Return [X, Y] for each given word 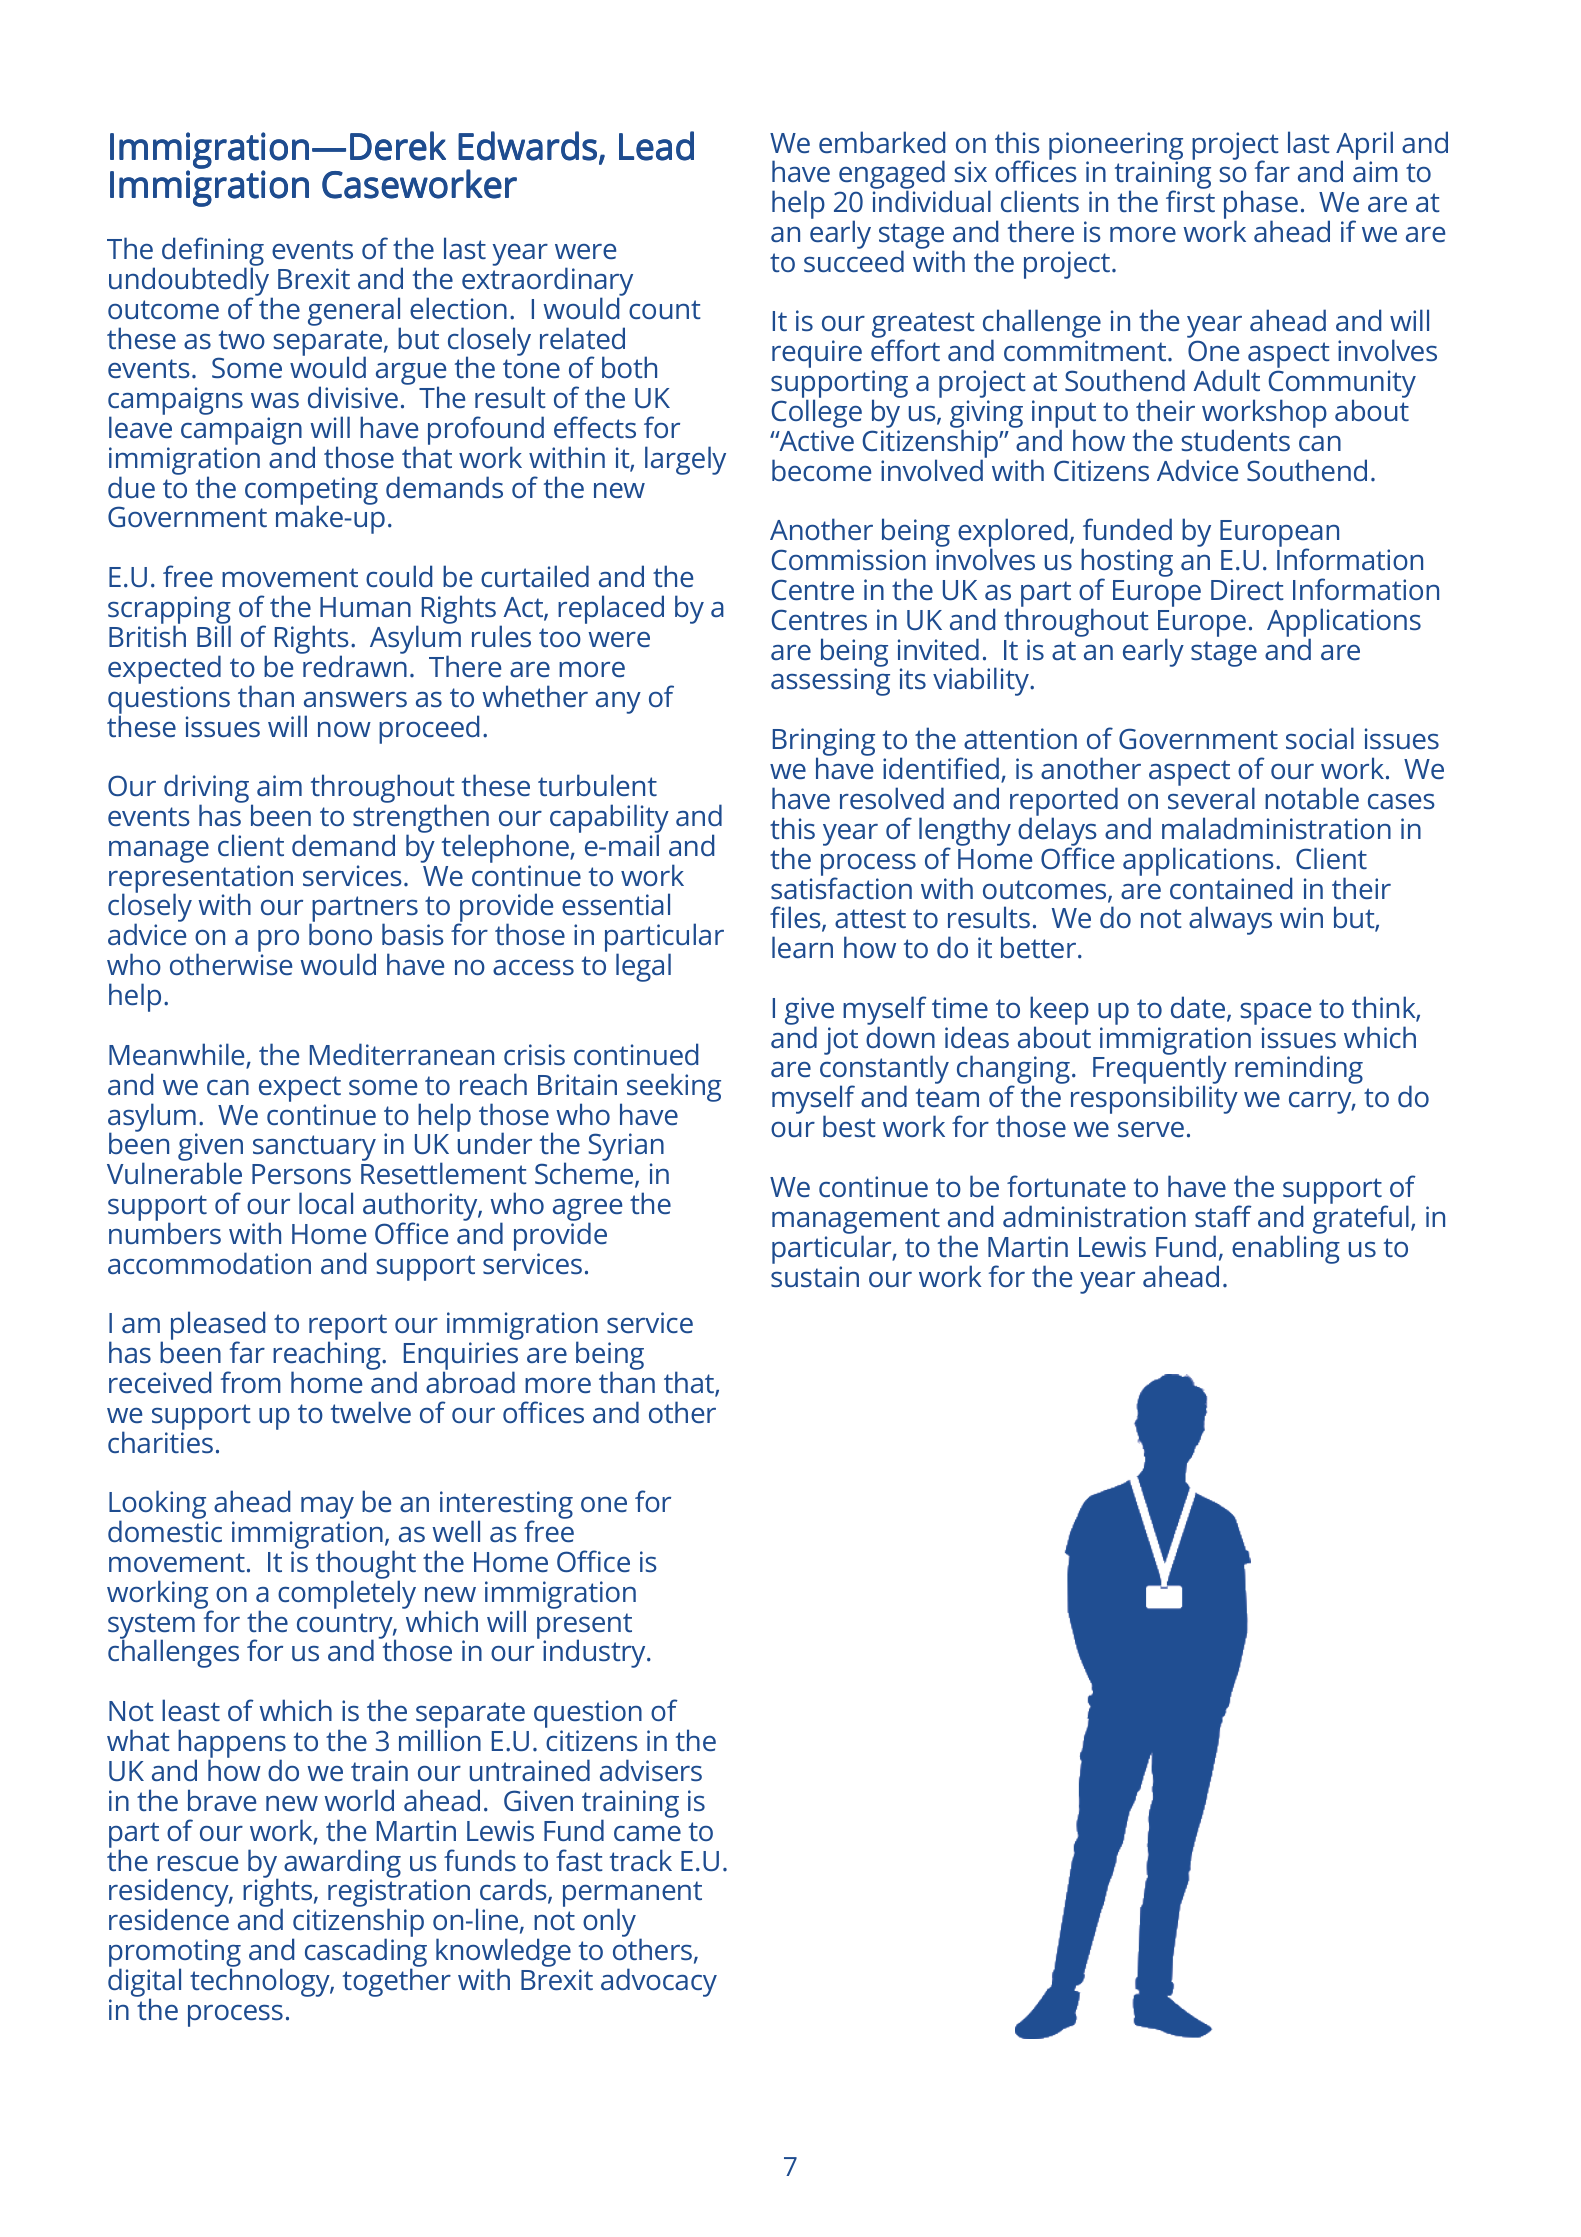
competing [311, 492]
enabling [1286, 1248]
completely [347, 1594]
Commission [849, 559]
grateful [1361, 1218]
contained [1231, 888]
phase [1261, 206]
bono [340, 934]
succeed [854, 260]
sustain [815, 1276]
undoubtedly [190, 281]
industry [595, 1653]
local [326, 1203]
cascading [366, 1954]
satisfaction [841, 887]
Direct [1247, 589]
